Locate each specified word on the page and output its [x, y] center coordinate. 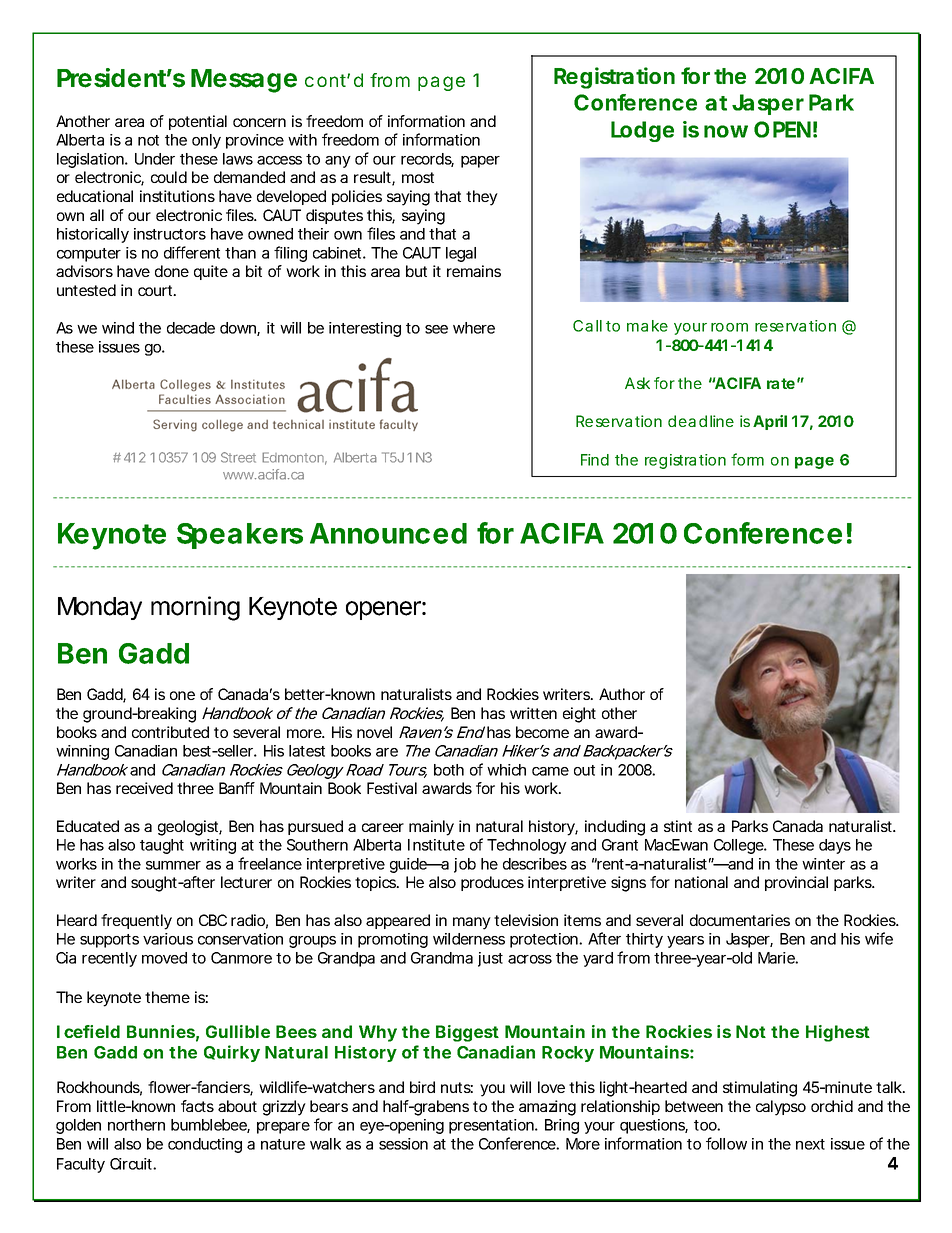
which [506, 770]
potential [198, 122]
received [144, 788]
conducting [205, 1145]
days [835, 846]
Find [595, 460]
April [770, 422]
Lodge [642, 131]
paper [480, 162]
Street [238, 457]
